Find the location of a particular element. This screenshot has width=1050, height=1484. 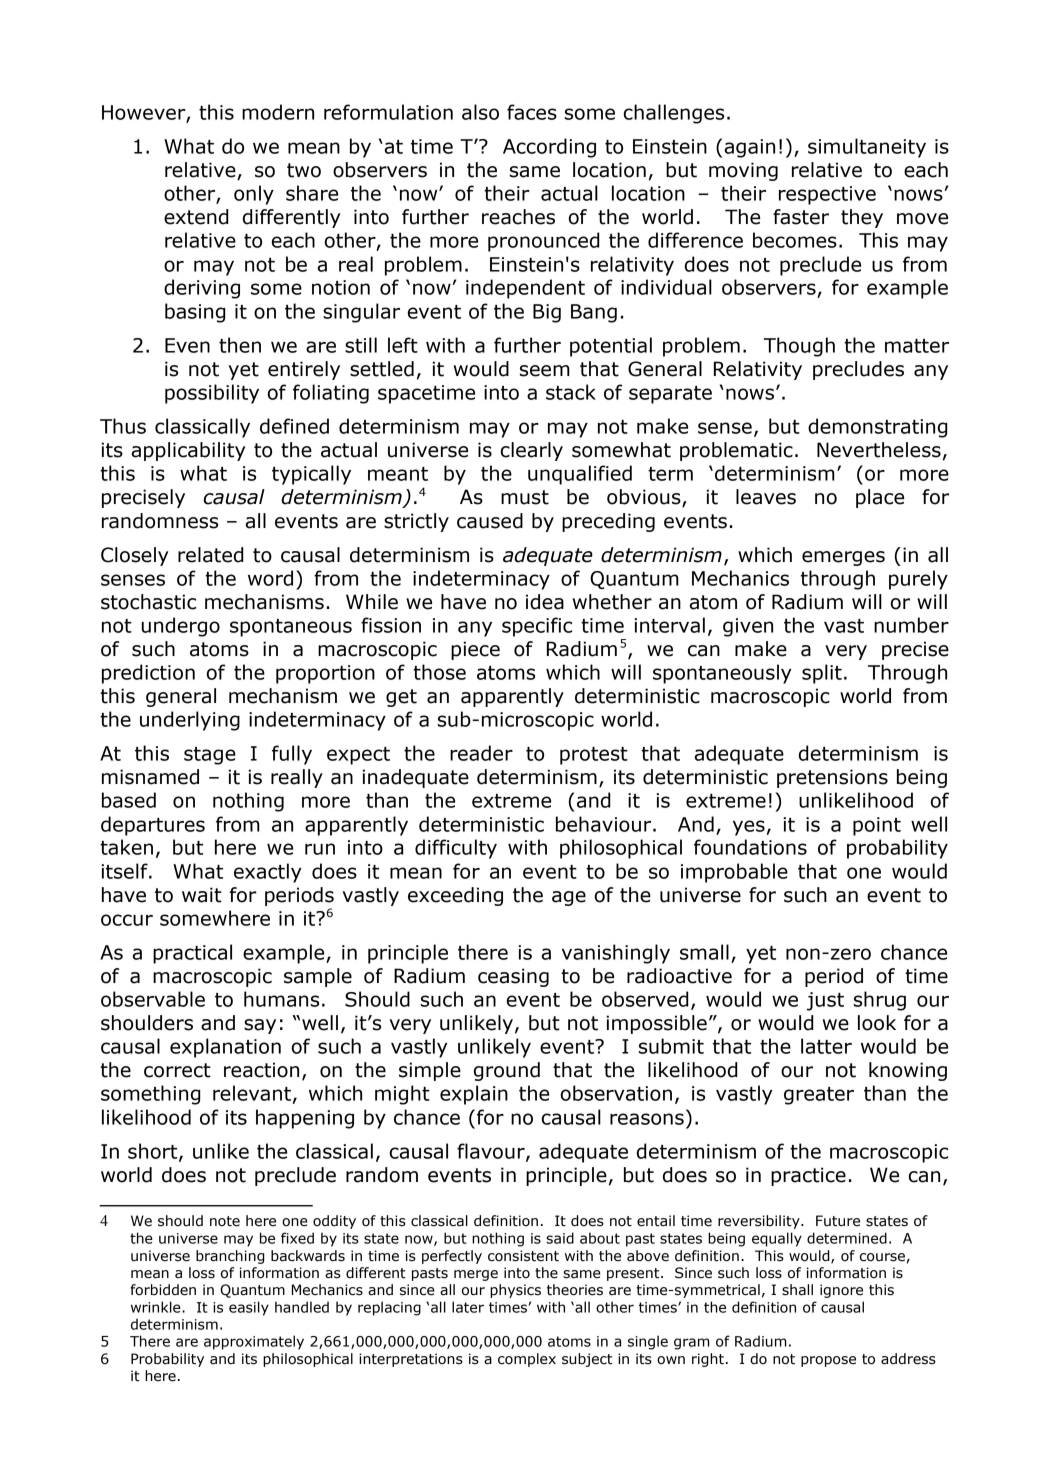

simultaneity is located at coordinates (867, 148).
